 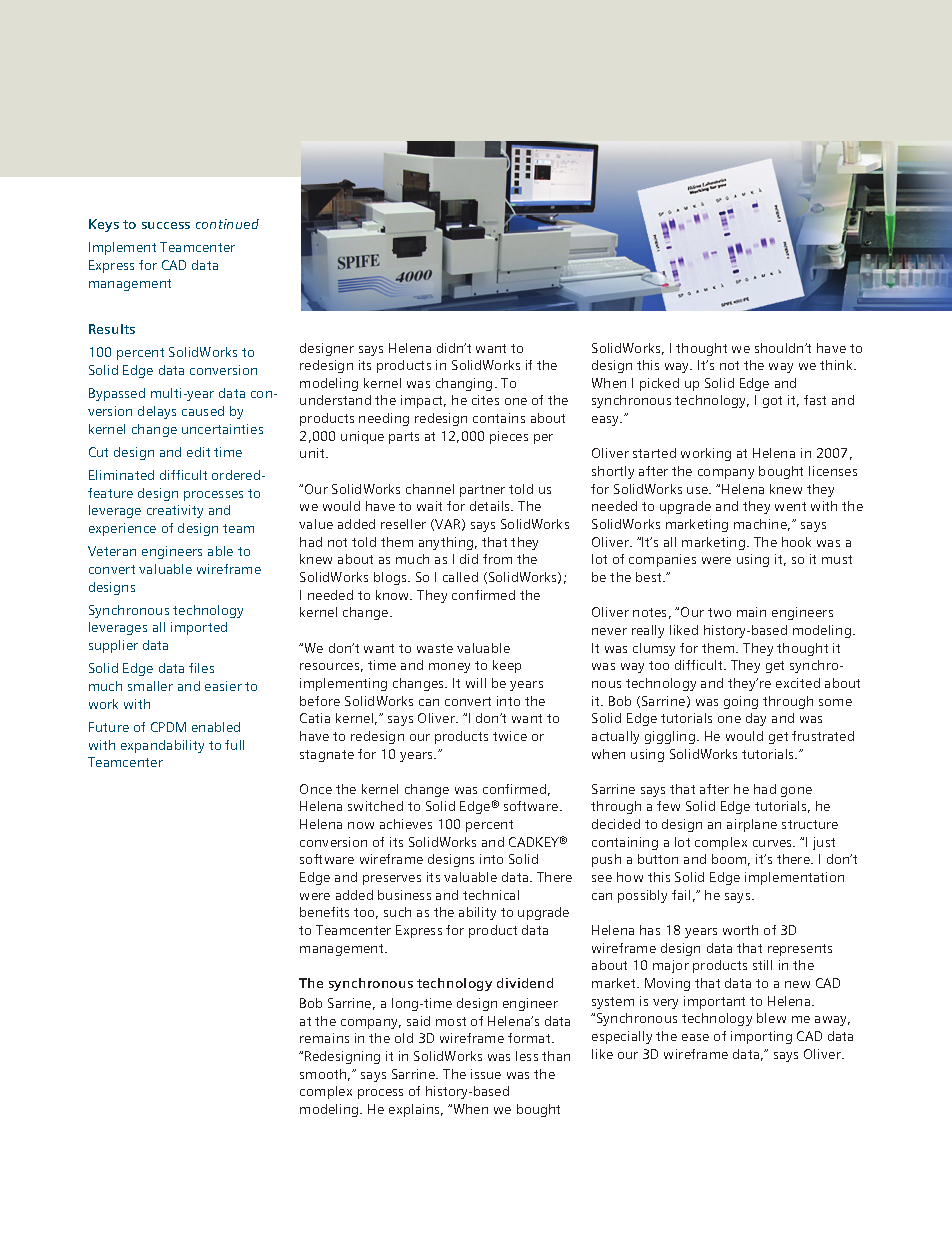 What do you see at coordinates (761, 1037) in the page?
I see `importing` at bounding box center [761, 1037].
